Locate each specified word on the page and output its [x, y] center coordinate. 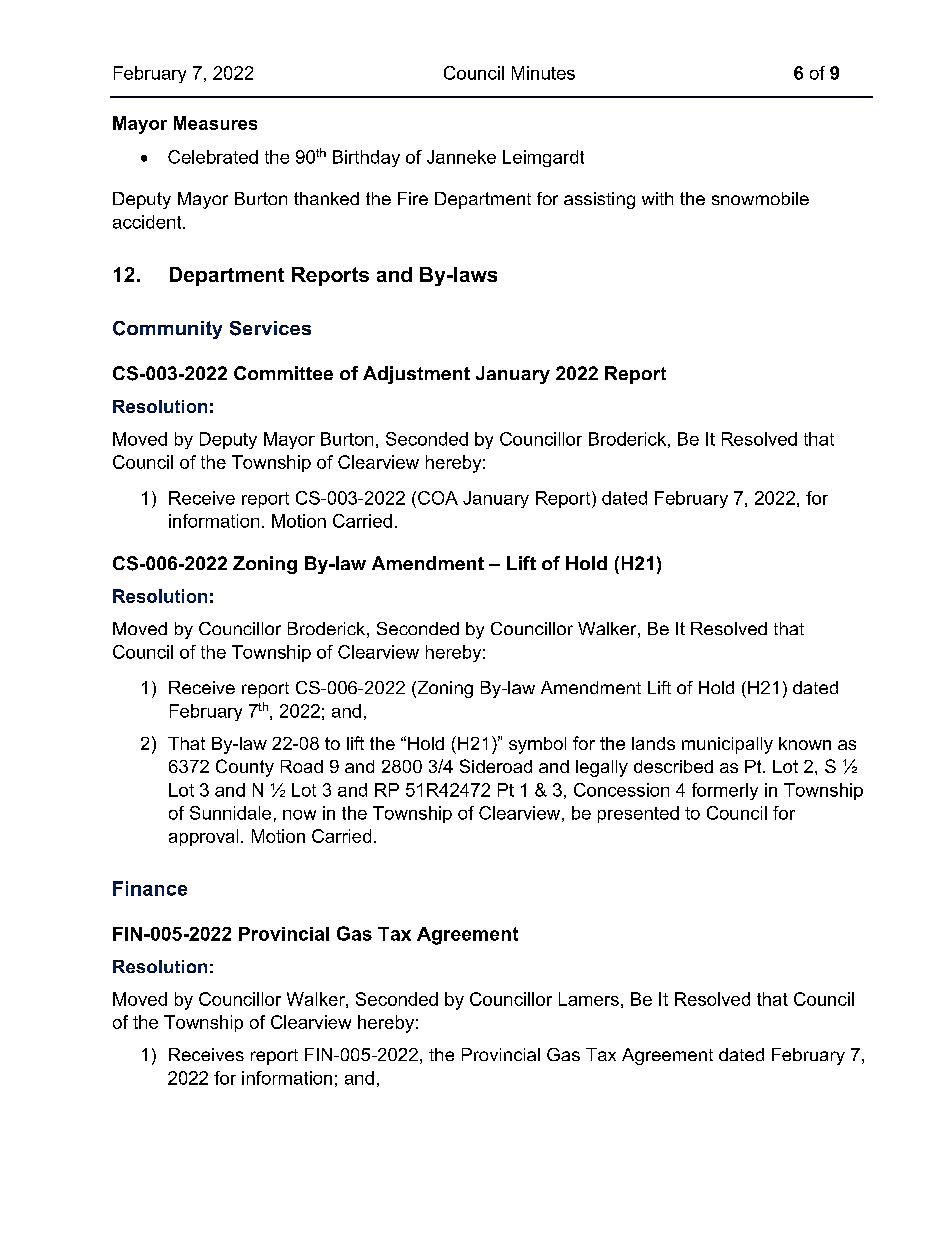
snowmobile [760, 198]
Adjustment [416, 375]
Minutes [543, 73]
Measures [215, 123]
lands [653, 743]
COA [438, 498]
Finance [150, 888]
